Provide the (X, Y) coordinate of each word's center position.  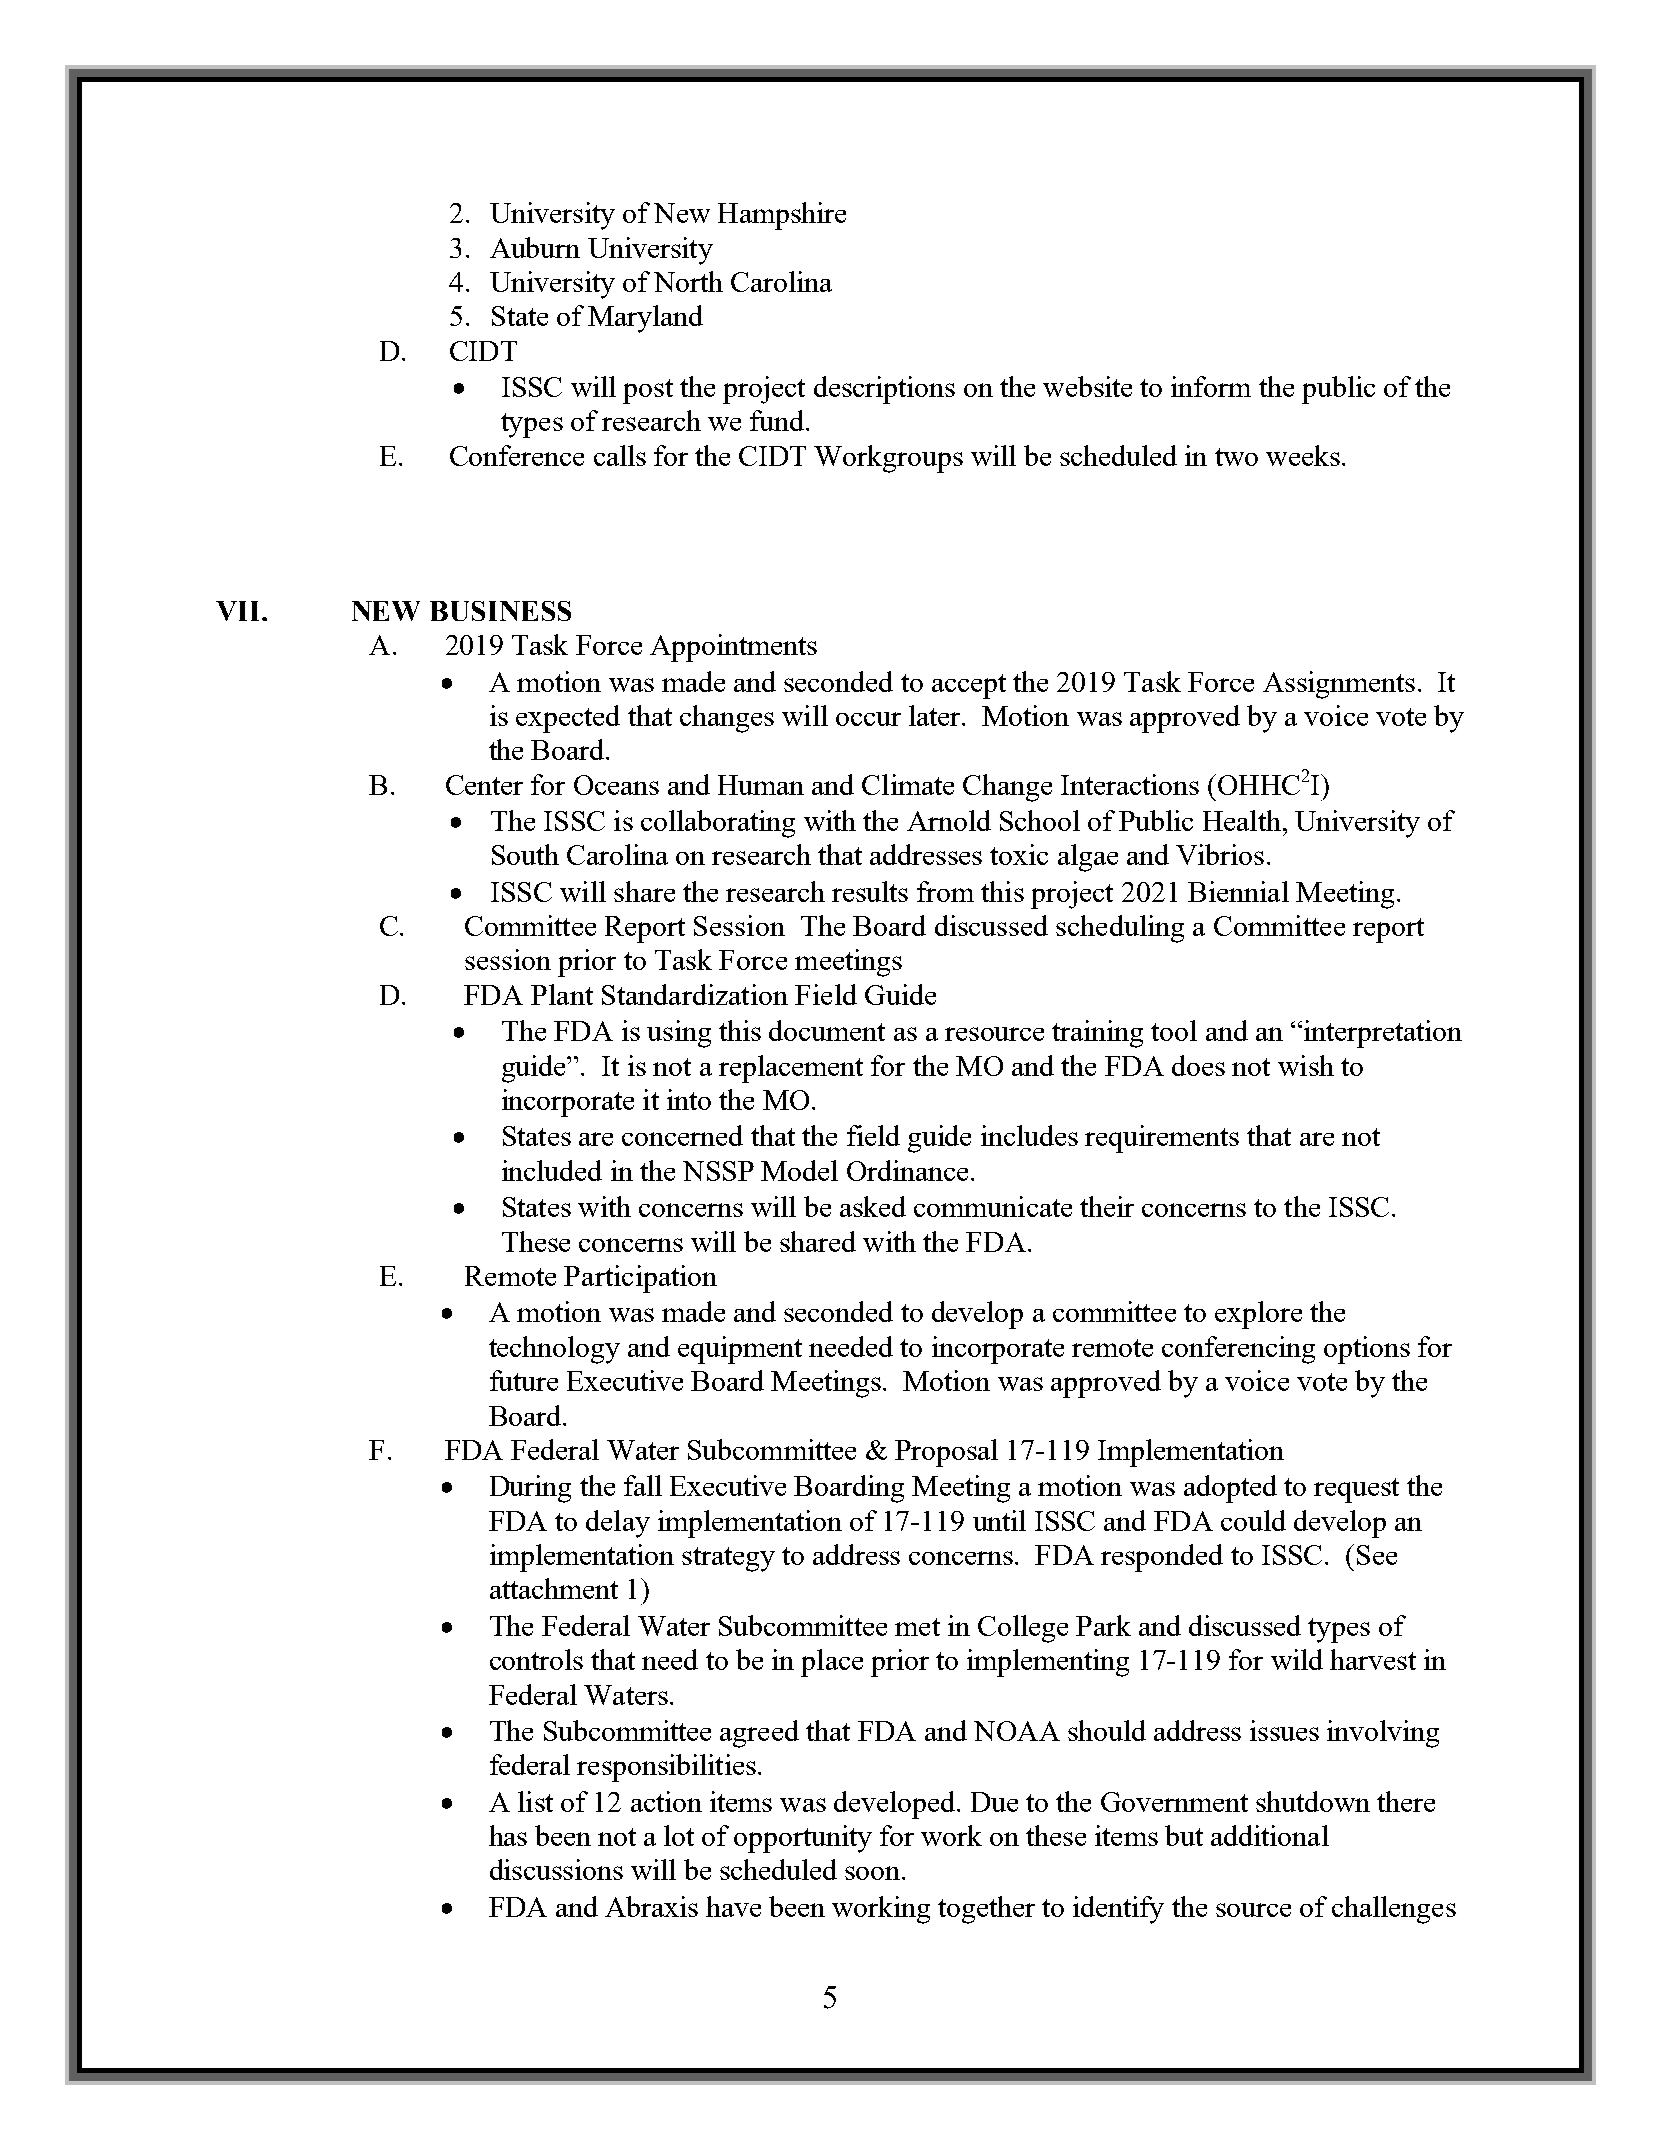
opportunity (803, 1839)
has (508, 1835)
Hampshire (782, 216)
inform (1211, 386)
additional (1270, 1835)
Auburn (535, 247)
